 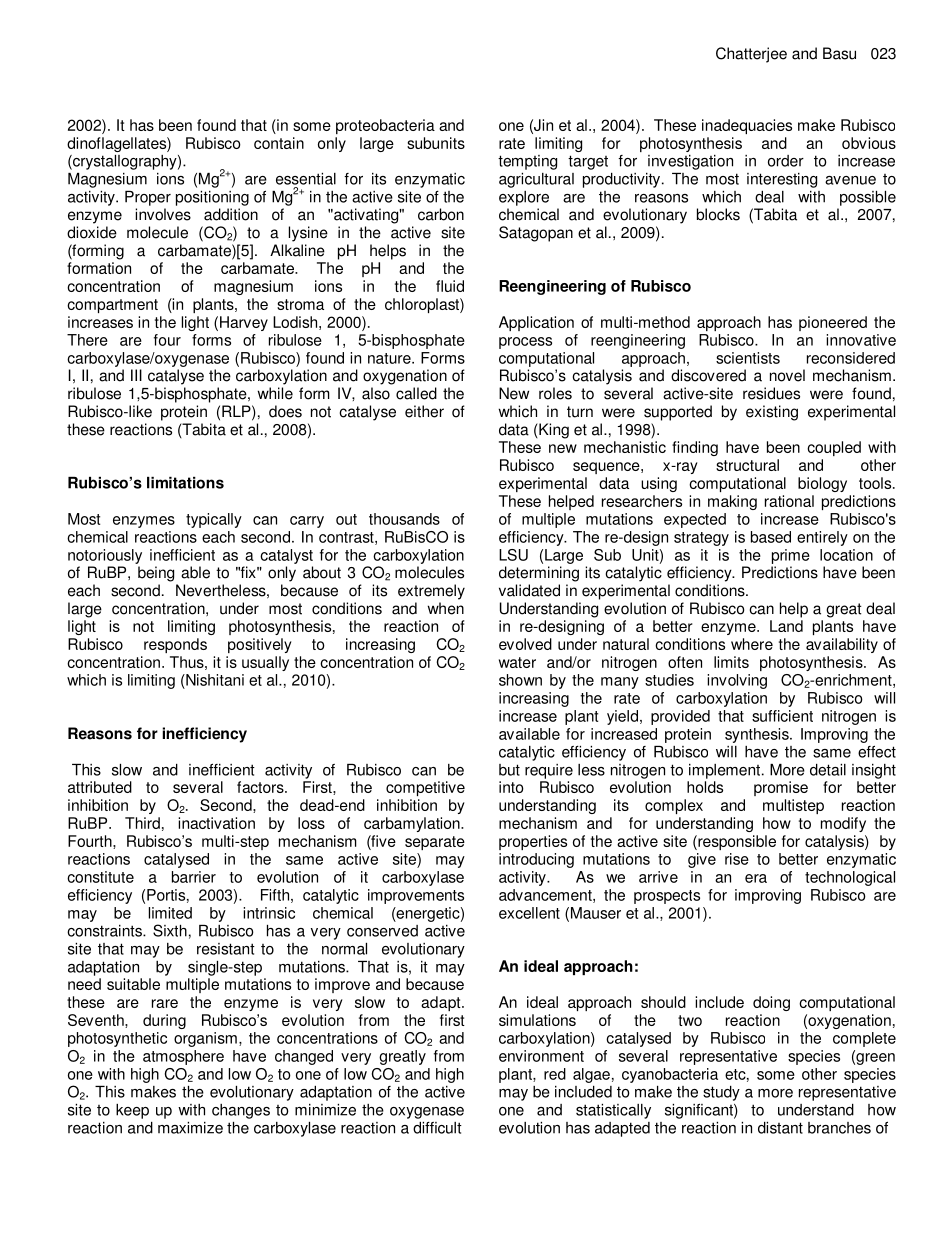 What do you see at coordinates (791, 556) in the screenshot?
I see `prime` at bounding box center [791, 556].
